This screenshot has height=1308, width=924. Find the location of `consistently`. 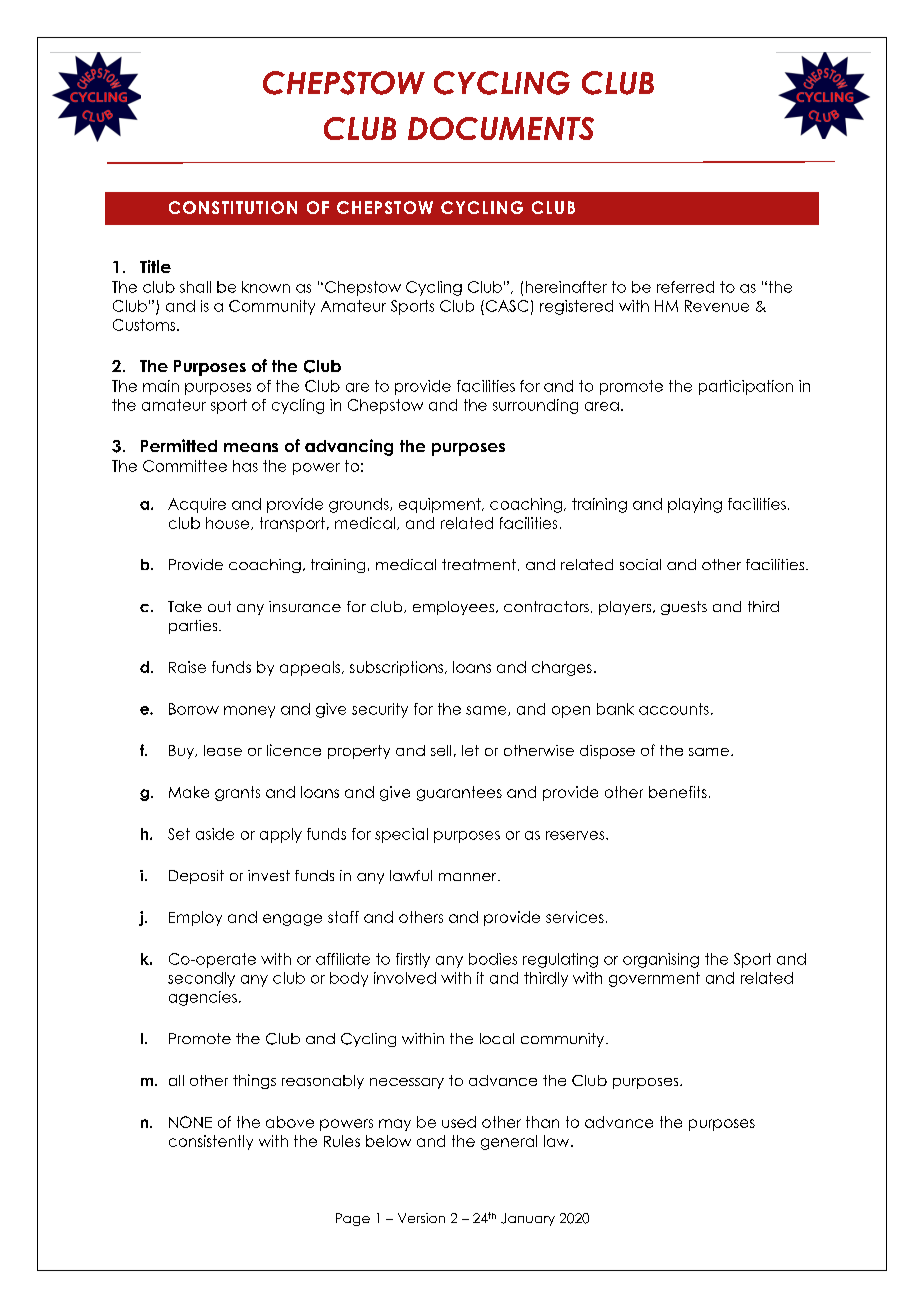

consistently is located at coordinates (211, 1142).
